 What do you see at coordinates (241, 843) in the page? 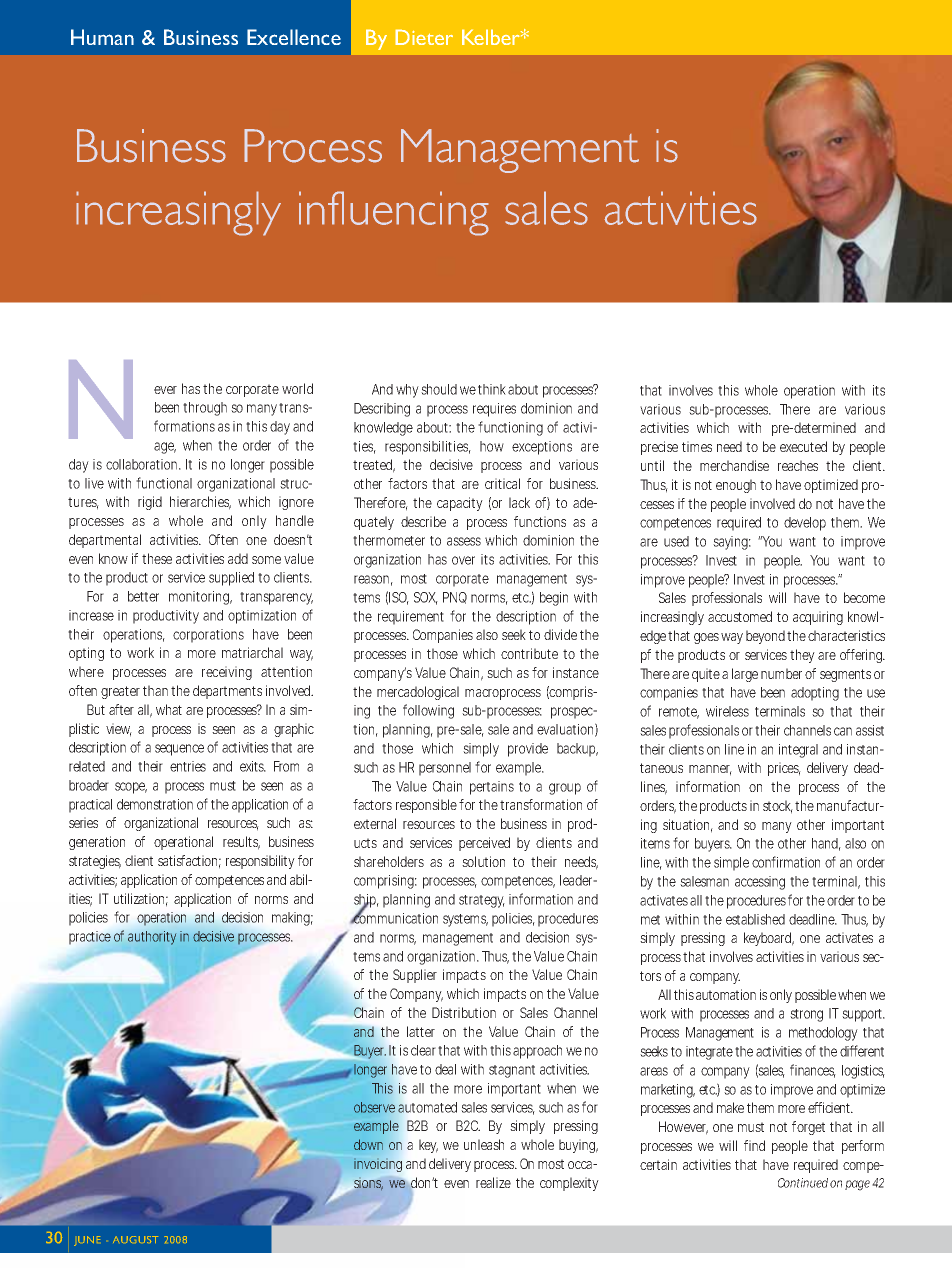
I see `results` at bounding box center [241, 843].
